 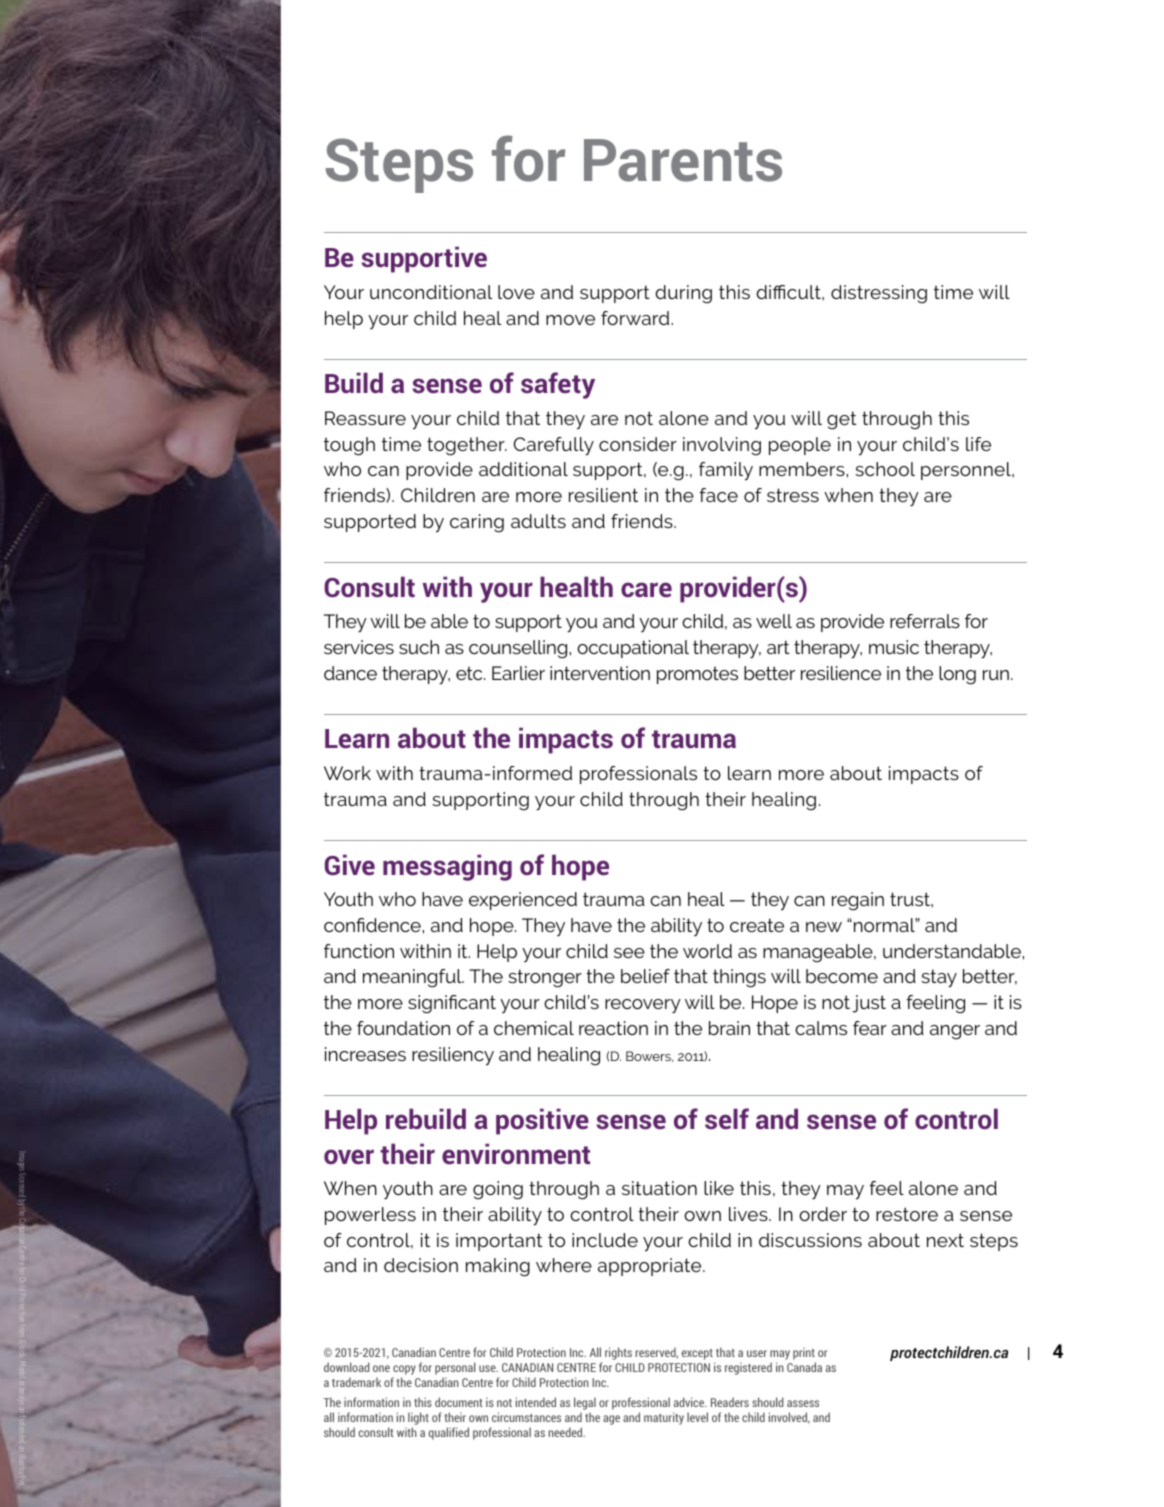 I want to click on restore, so click(x=907, y=1214).
